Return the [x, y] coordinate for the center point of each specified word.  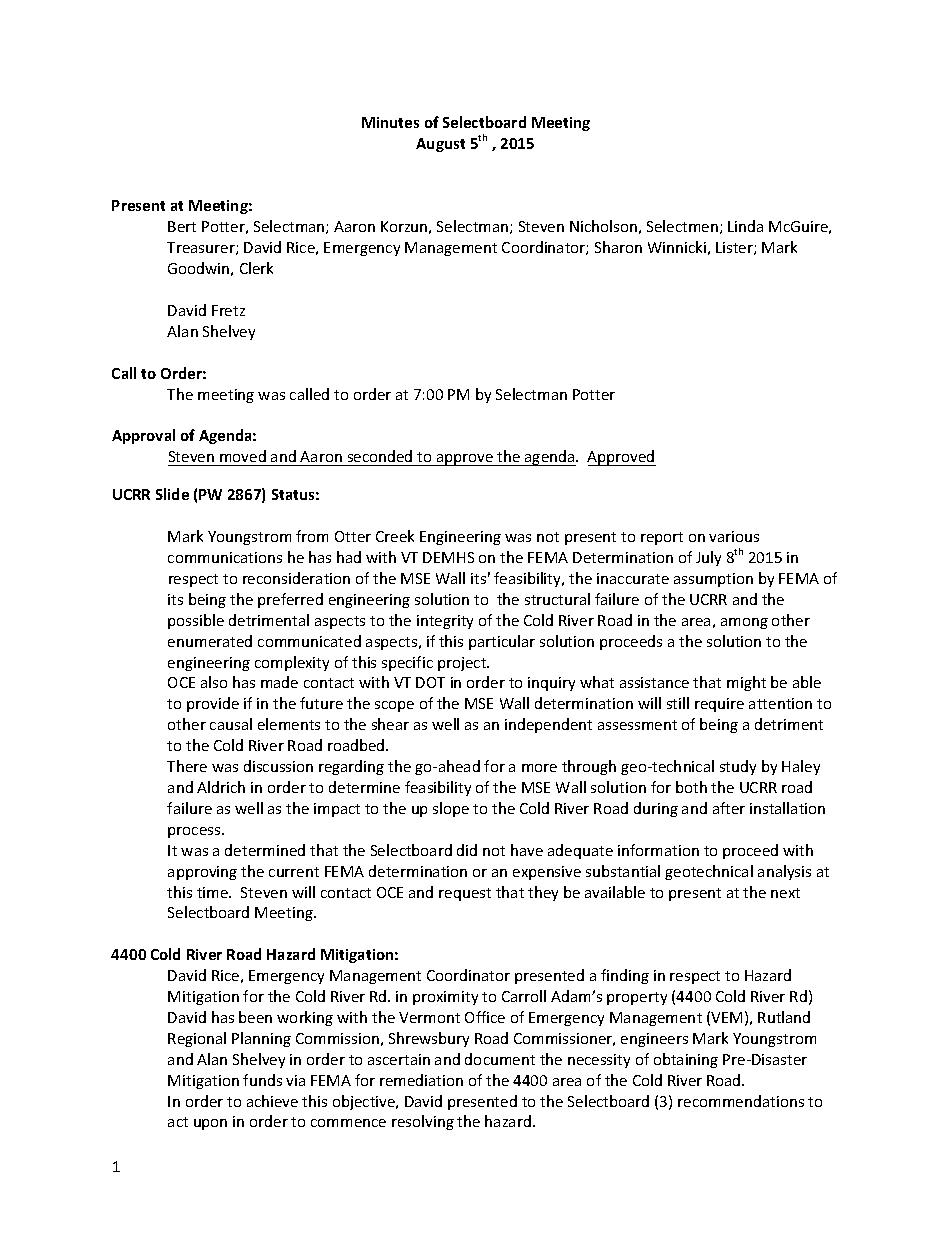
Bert [182, 226]
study [738, 767]
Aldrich [221, 787]
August [440, 145]
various [734, 536]
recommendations [741, 1101]
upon [210, 1124]
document [500, 1059]
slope [451, 809]
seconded [380, 456]
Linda [745, 226]
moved [243, 456]
